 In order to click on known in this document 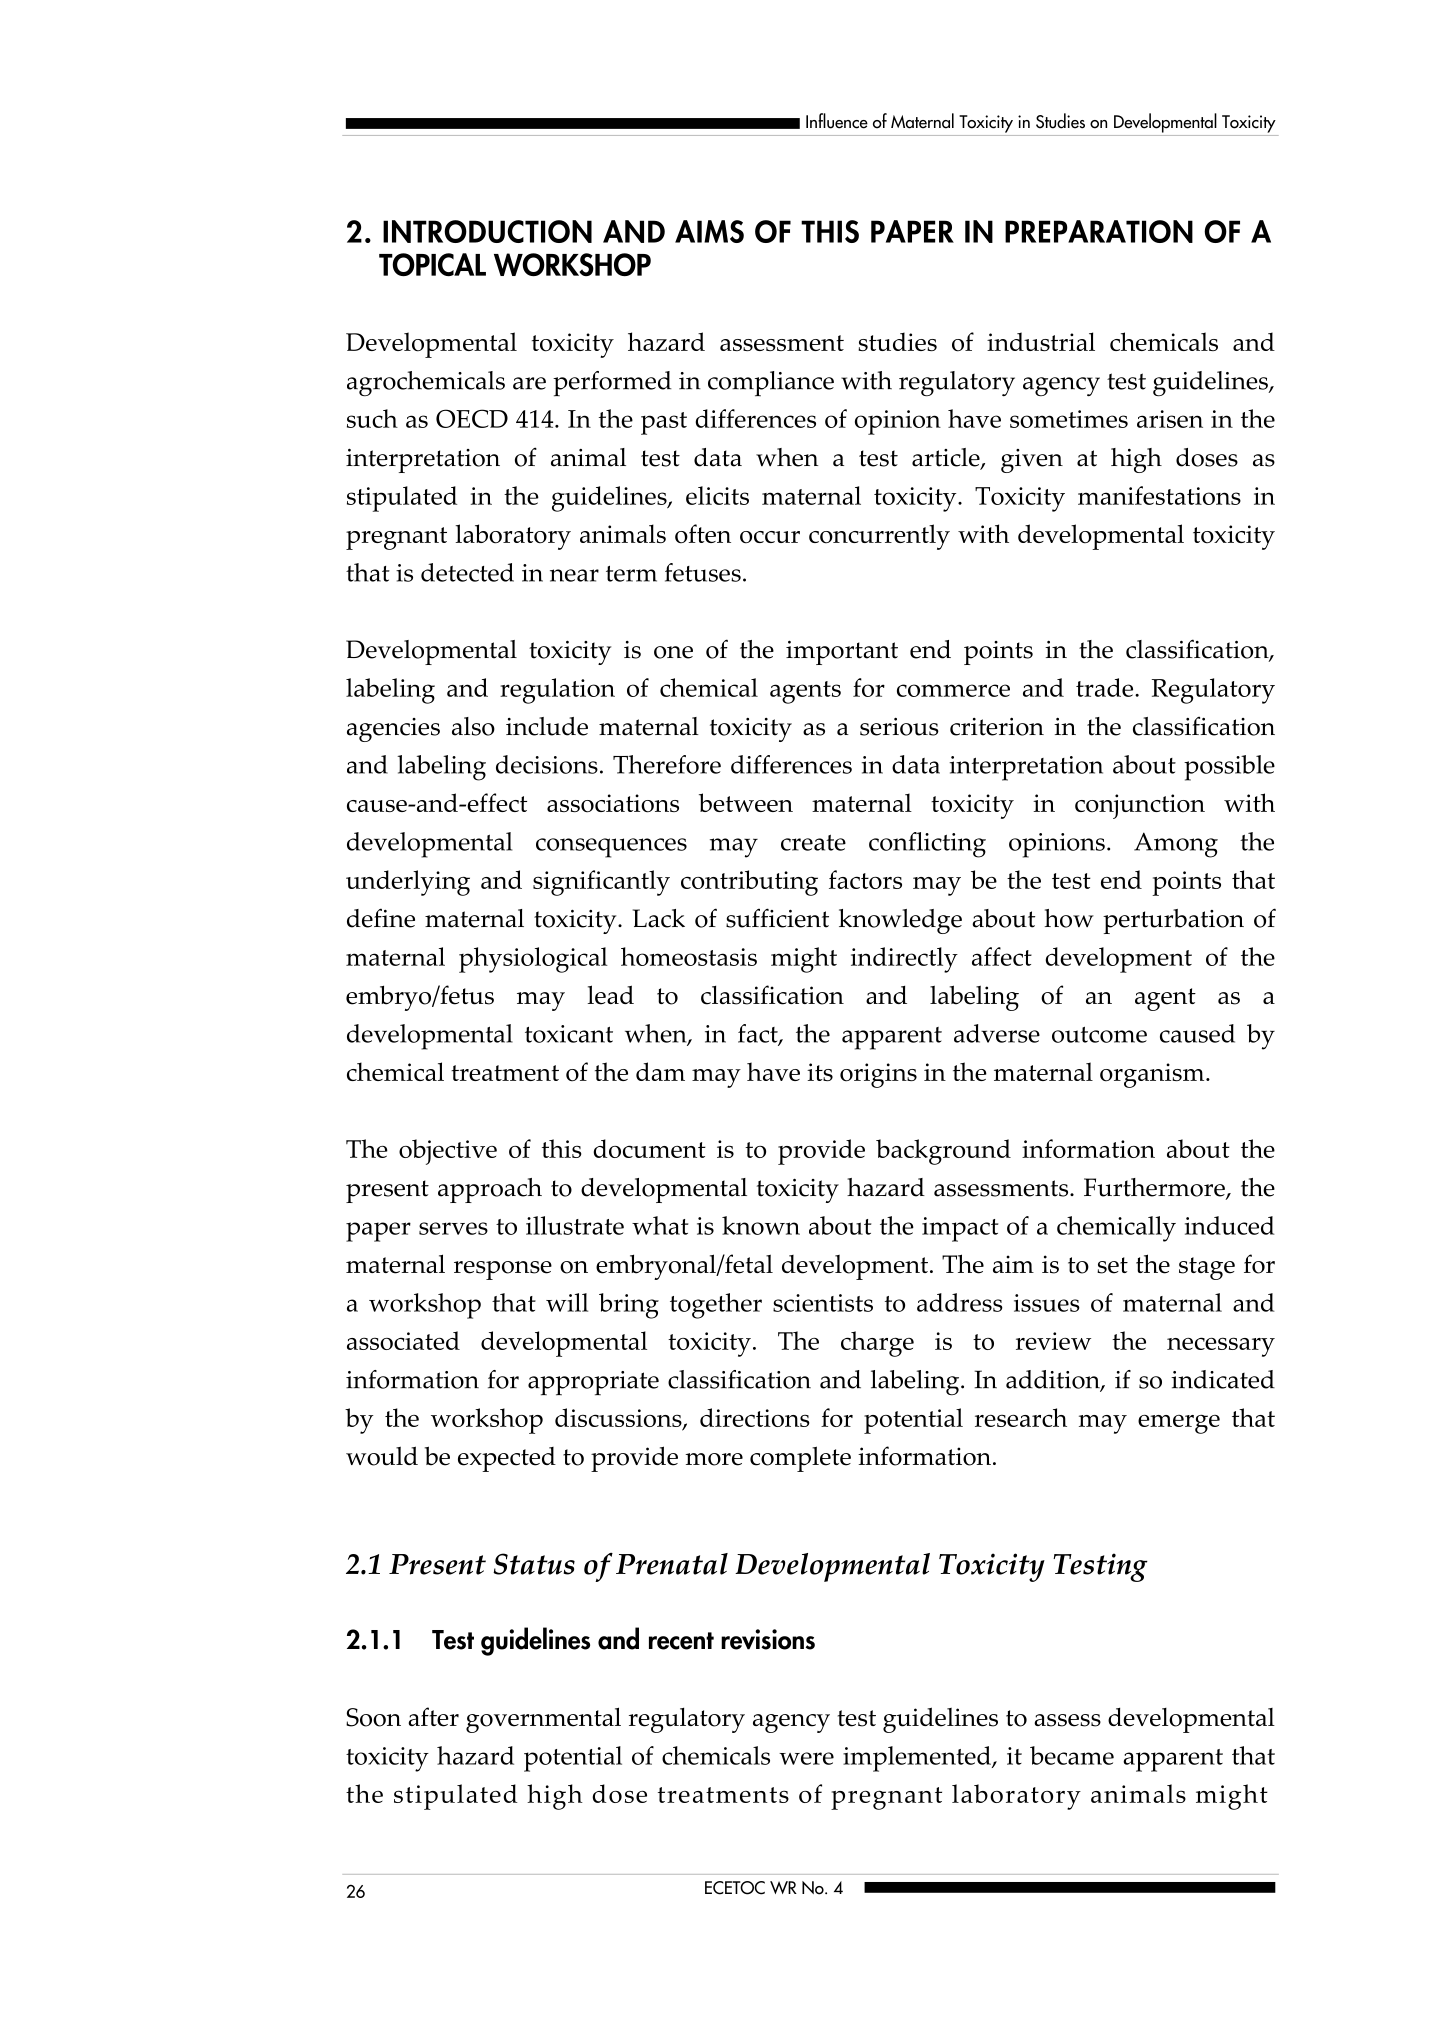, I will do `click(761, 1225)`.
